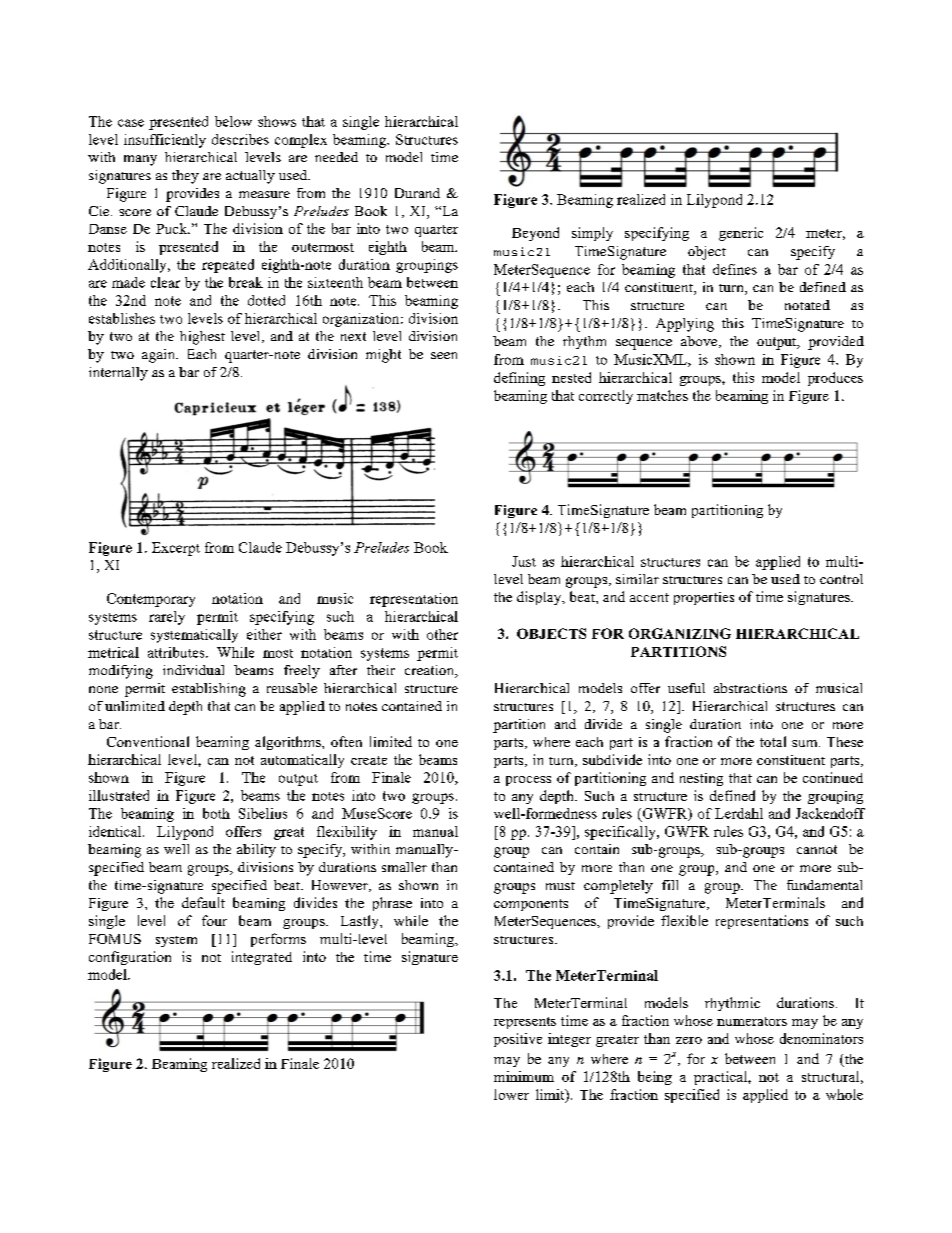  I want to click on insufficiently, so click(165, 141).
